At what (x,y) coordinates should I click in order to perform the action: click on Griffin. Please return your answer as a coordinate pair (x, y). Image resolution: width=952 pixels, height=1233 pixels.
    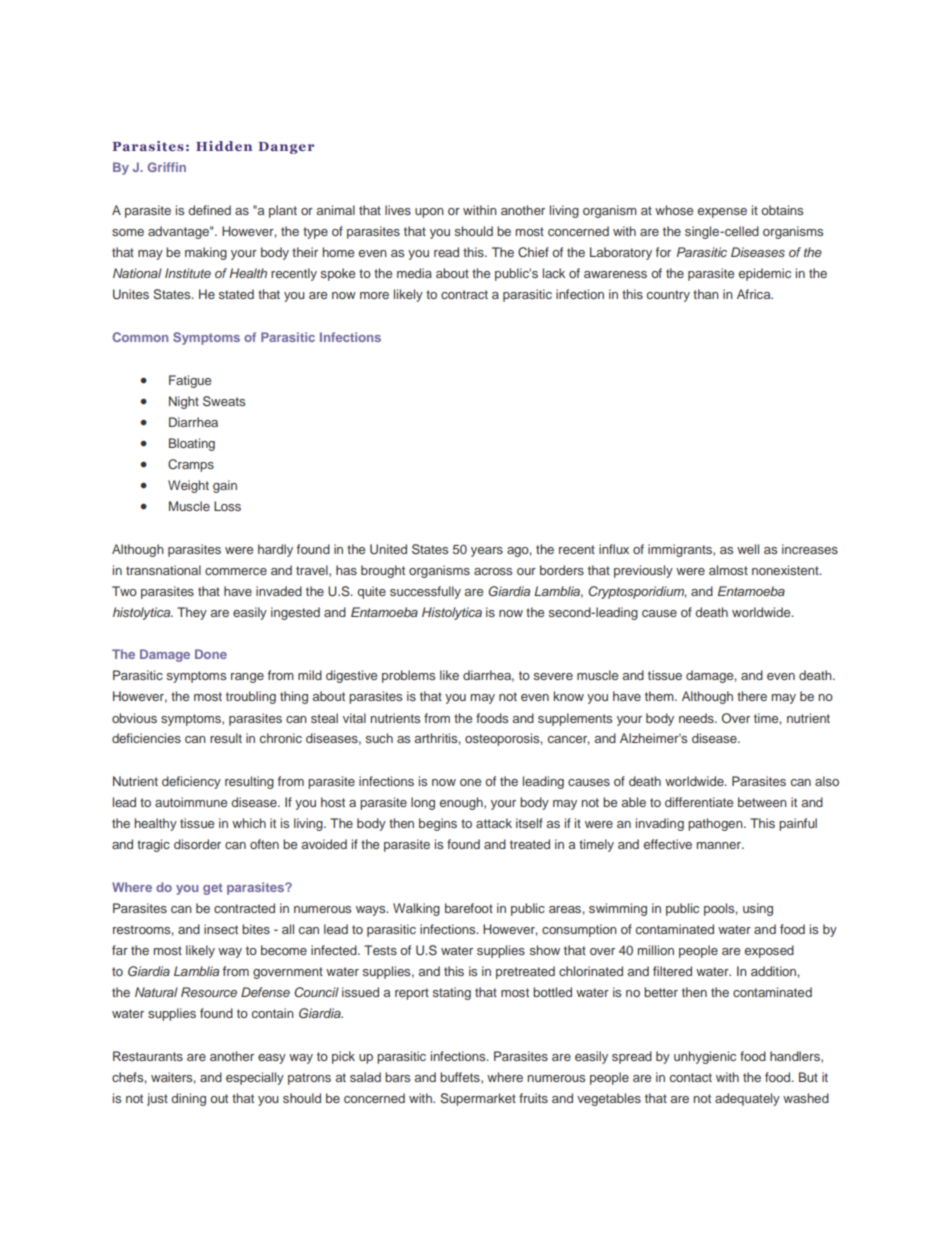
    Looking at the image, I should click on (166, 167).
